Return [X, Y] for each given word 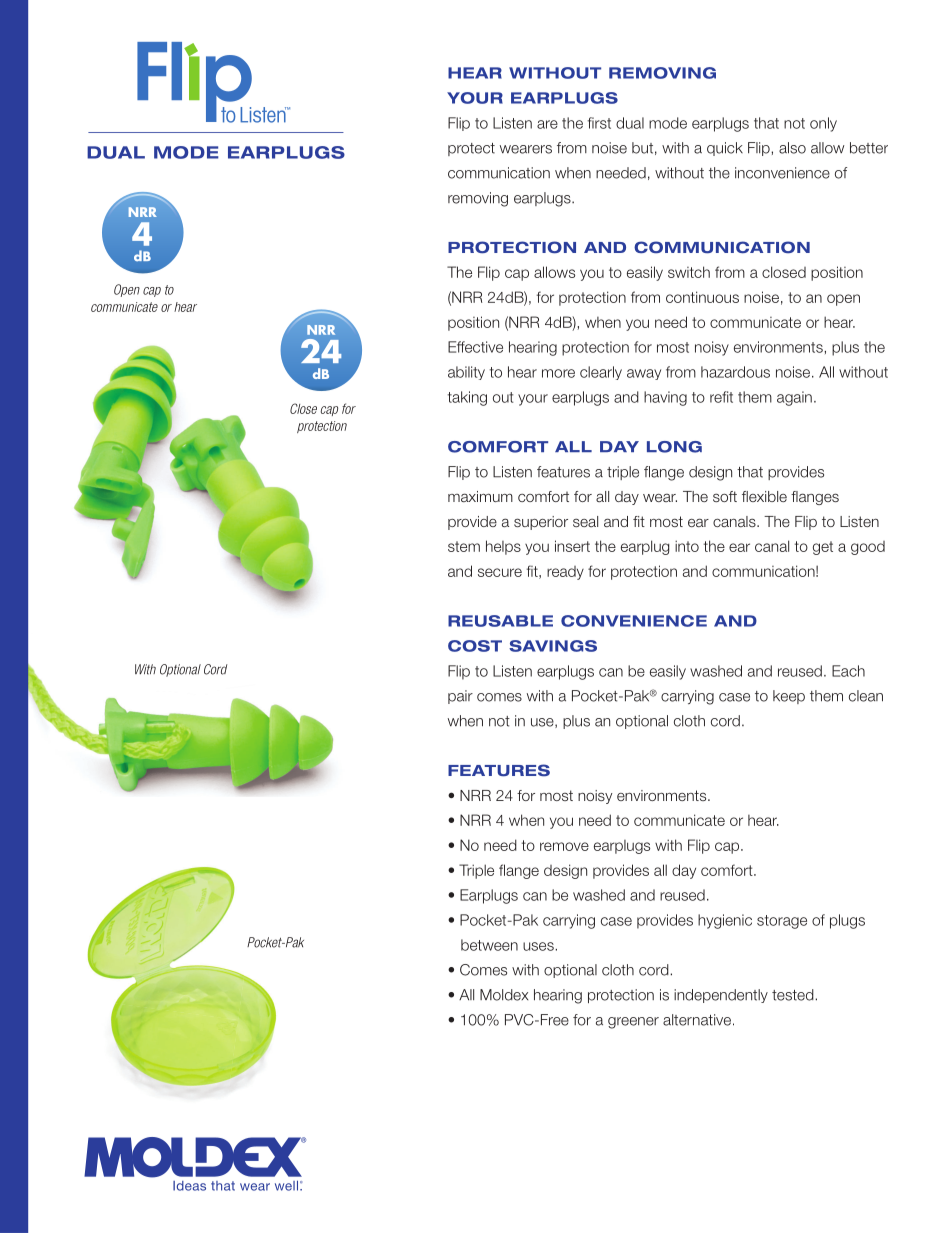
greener [633, 1023]
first [599, 123]
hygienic [725, 921]
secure [500, 572]
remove [564, 846]
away [644, 374]
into [687, 546]
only [823, 124]
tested [794, 995]
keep [789, 697]
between [489, 945]
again [794, 398]
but [642, 148]
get [823, 548]
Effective [475, 347]
